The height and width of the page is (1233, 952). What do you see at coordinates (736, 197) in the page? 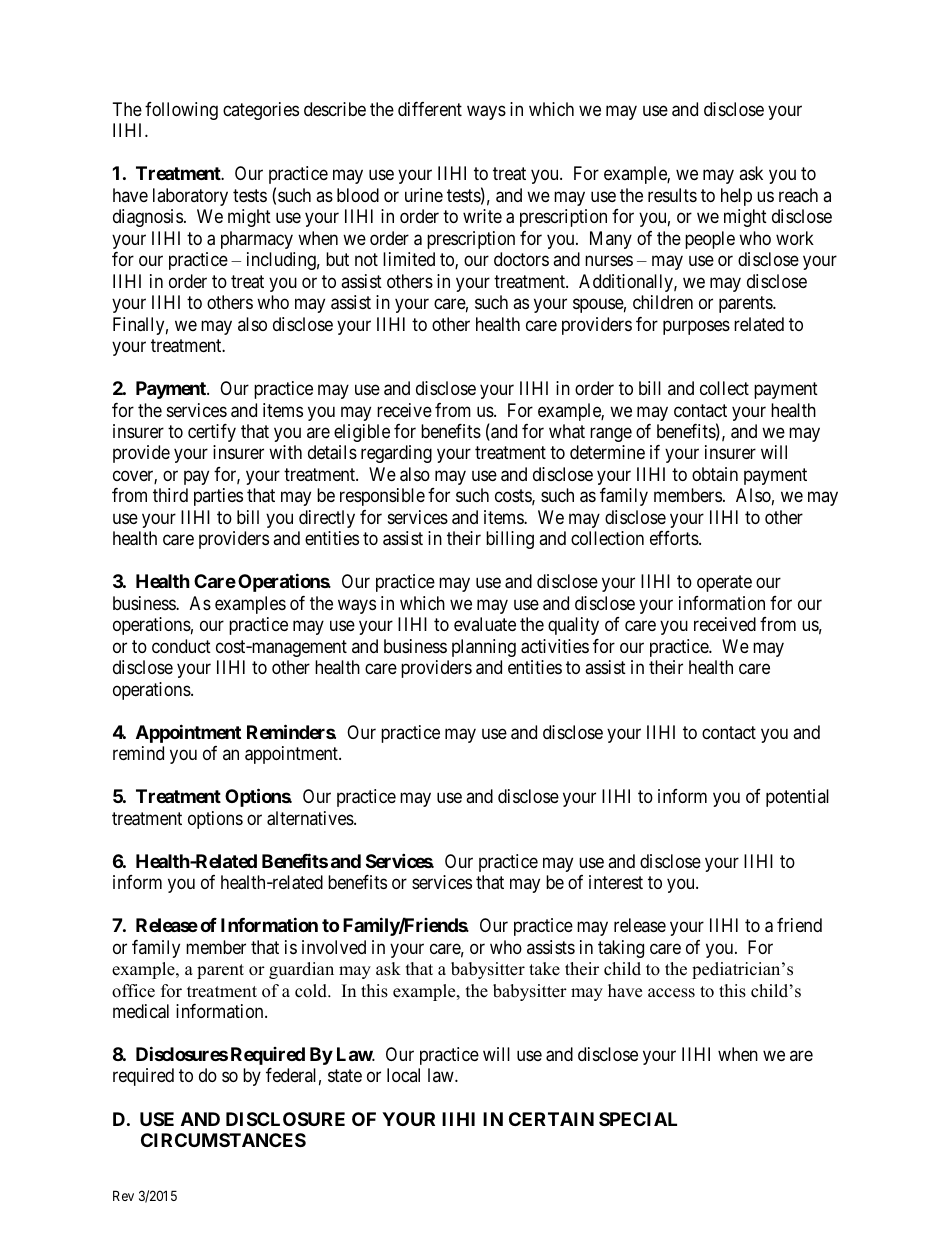
I see `help` at bounding box center [736, 197].
